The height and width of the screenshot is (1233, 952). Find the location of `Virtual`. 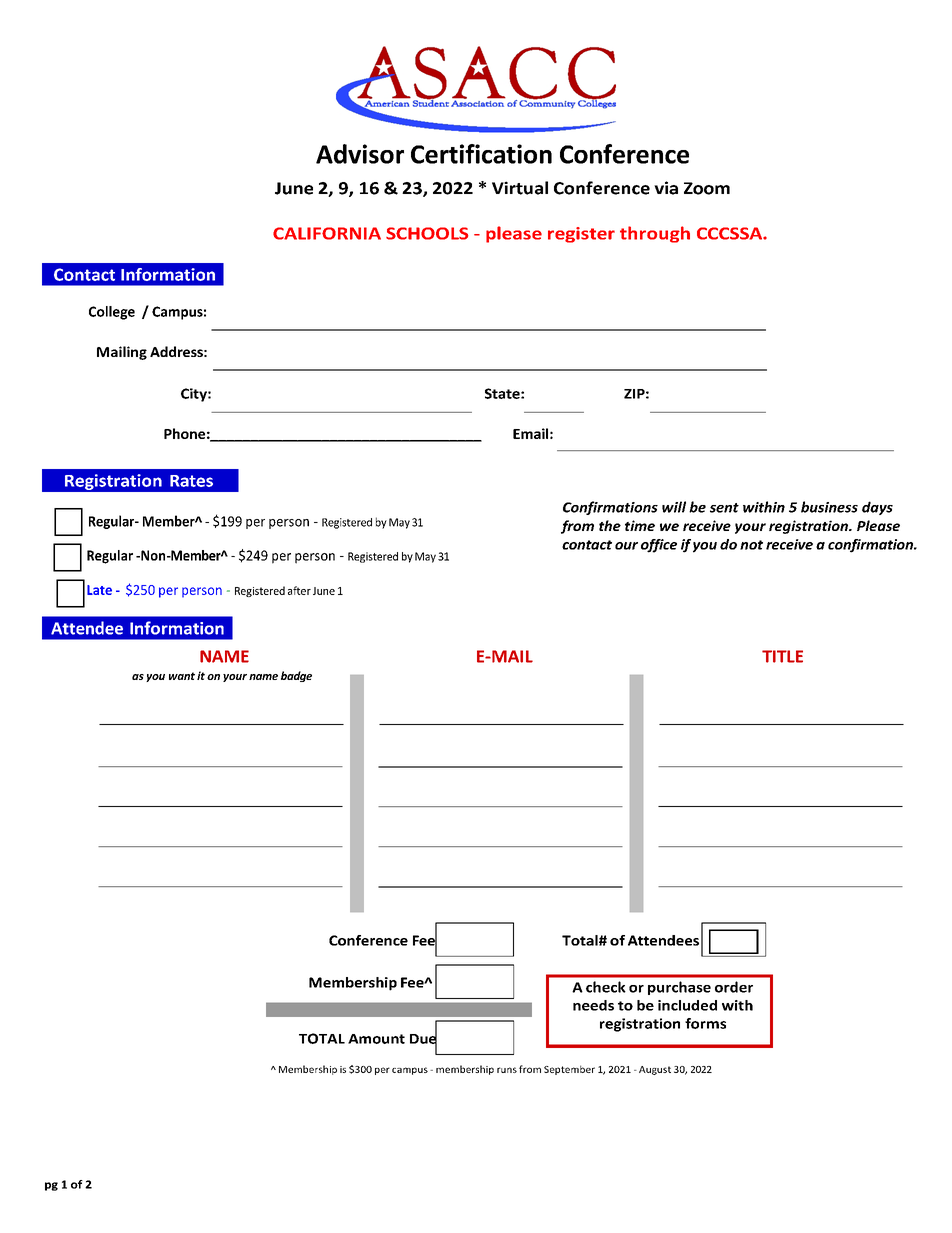

Virtual is located at coordinates (520, 188).
